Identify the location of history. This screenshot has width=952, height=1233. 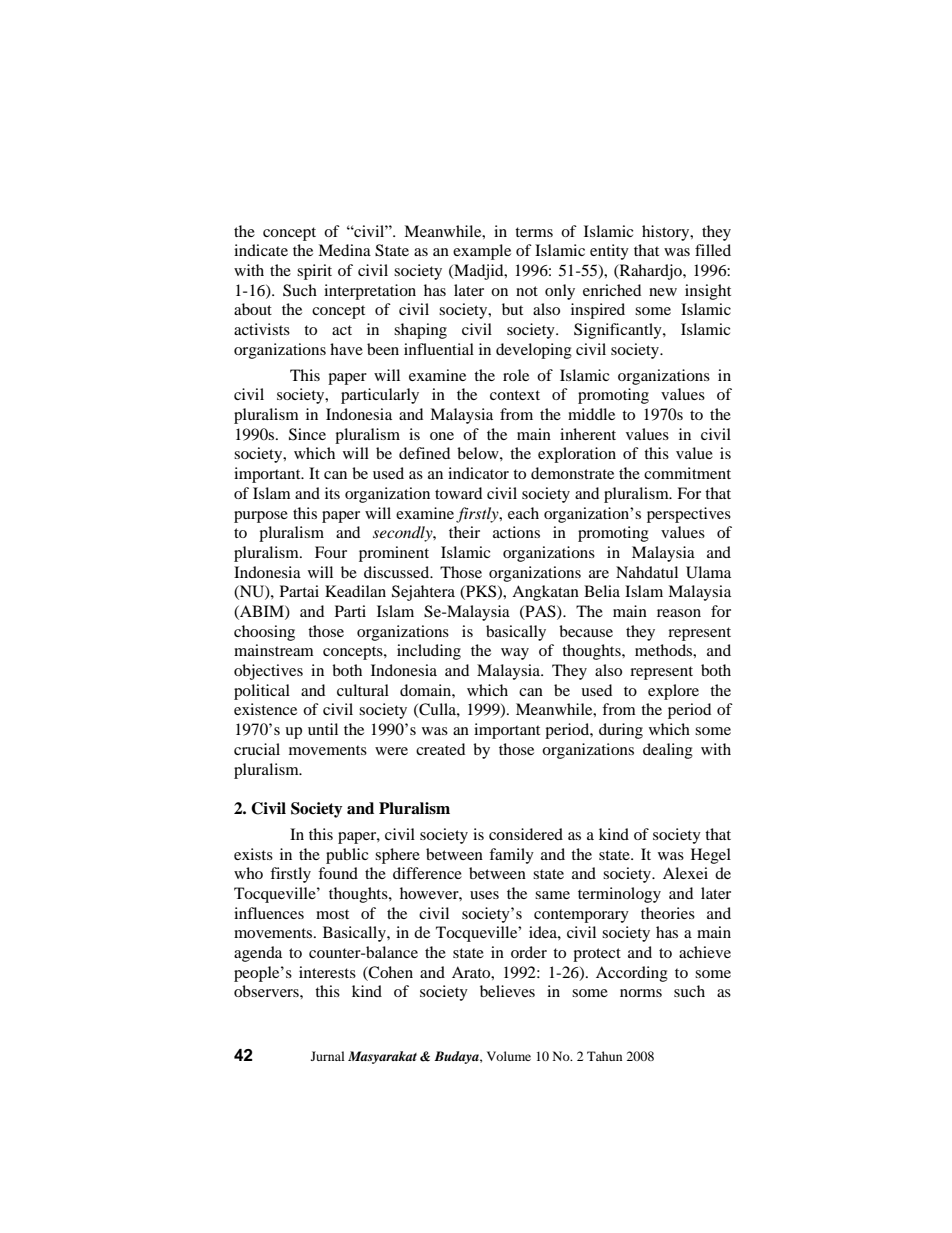
(667, 233).
